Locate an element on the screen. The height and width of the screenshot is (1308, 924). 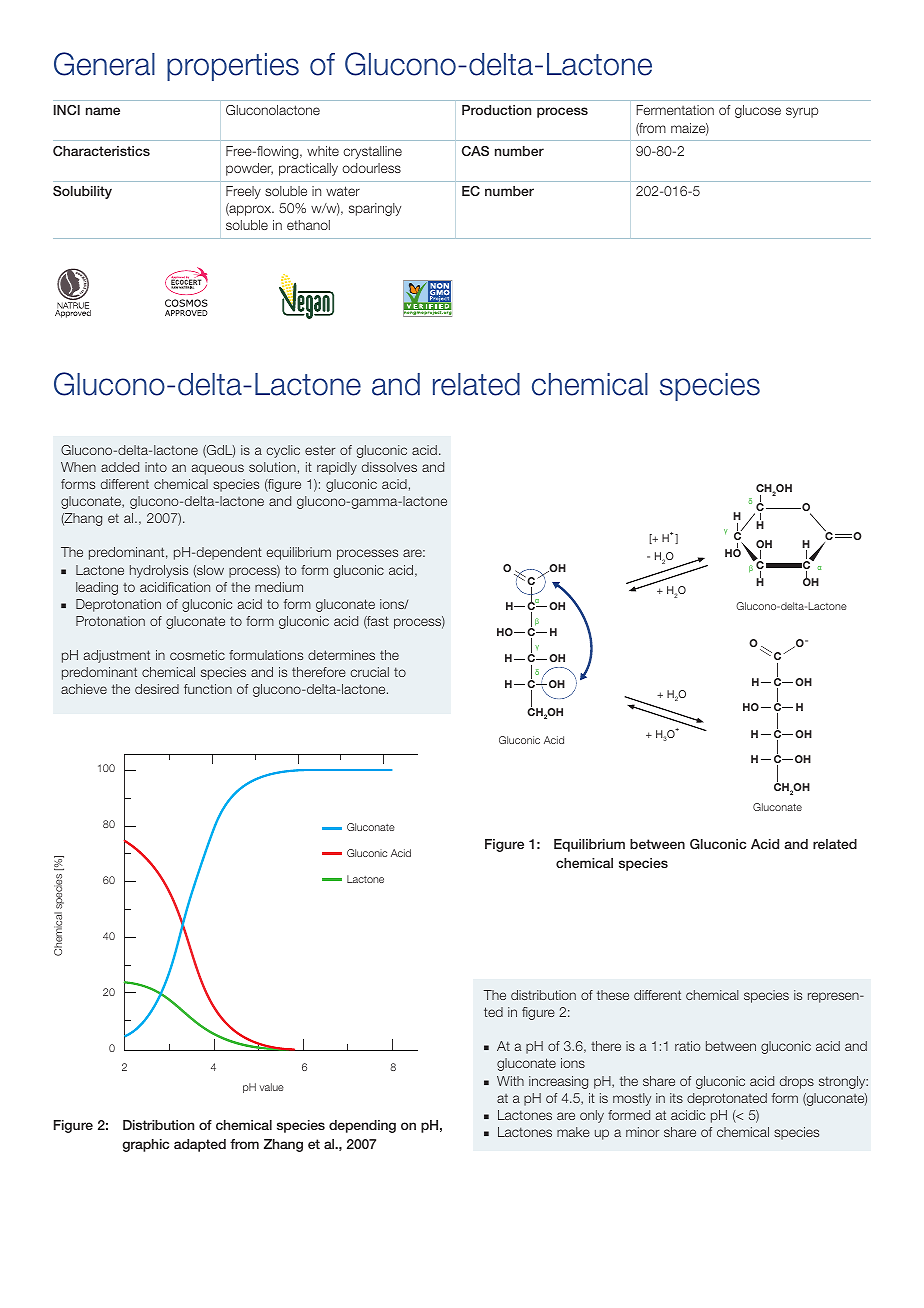
Fermentation is located at coordinates (675, 110).
